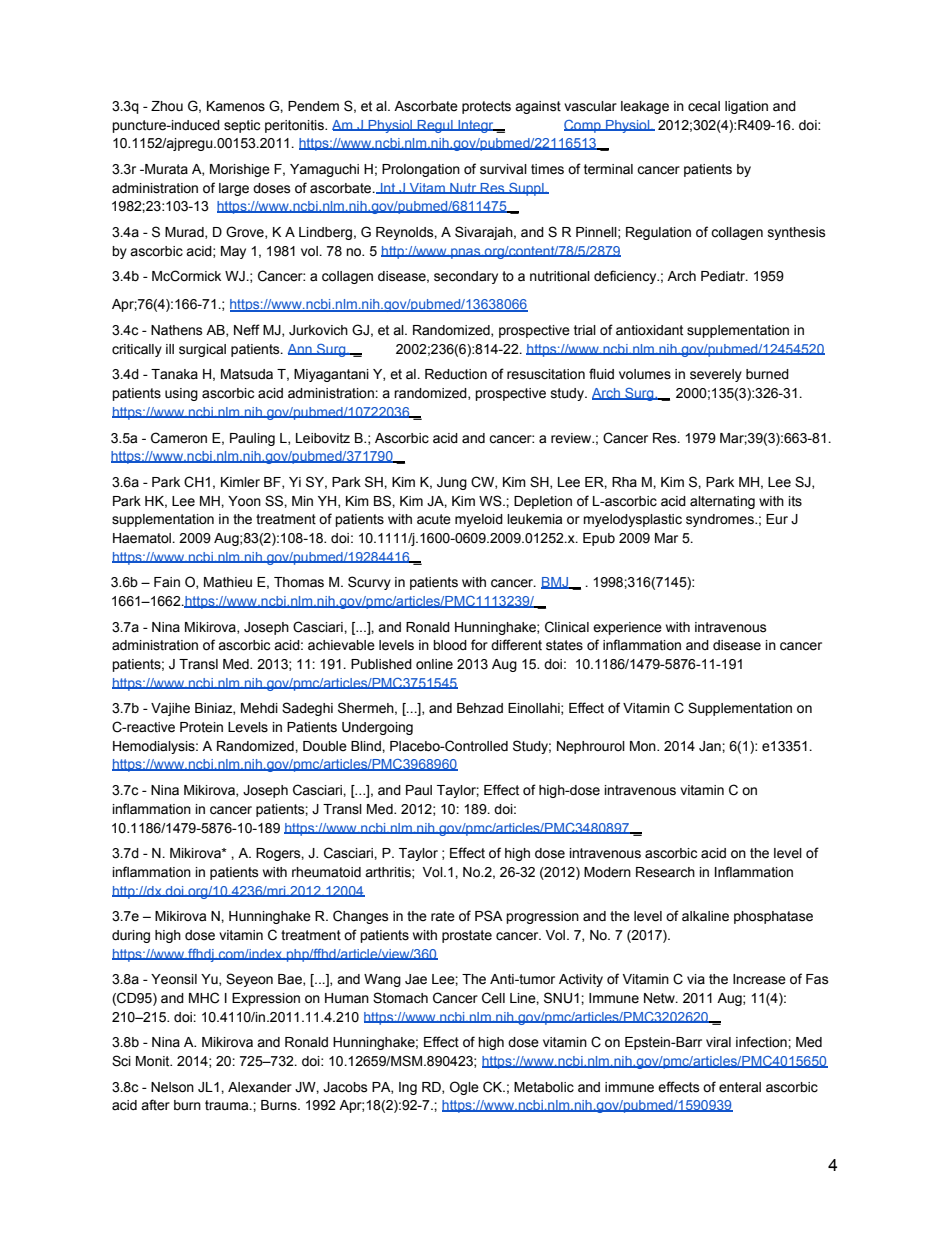 Image resolution: width=952 pixels, height=1233 pixels. Describe the element at coordinates (773, 917) in the screenshot. I see `phosphatase` at that location.
